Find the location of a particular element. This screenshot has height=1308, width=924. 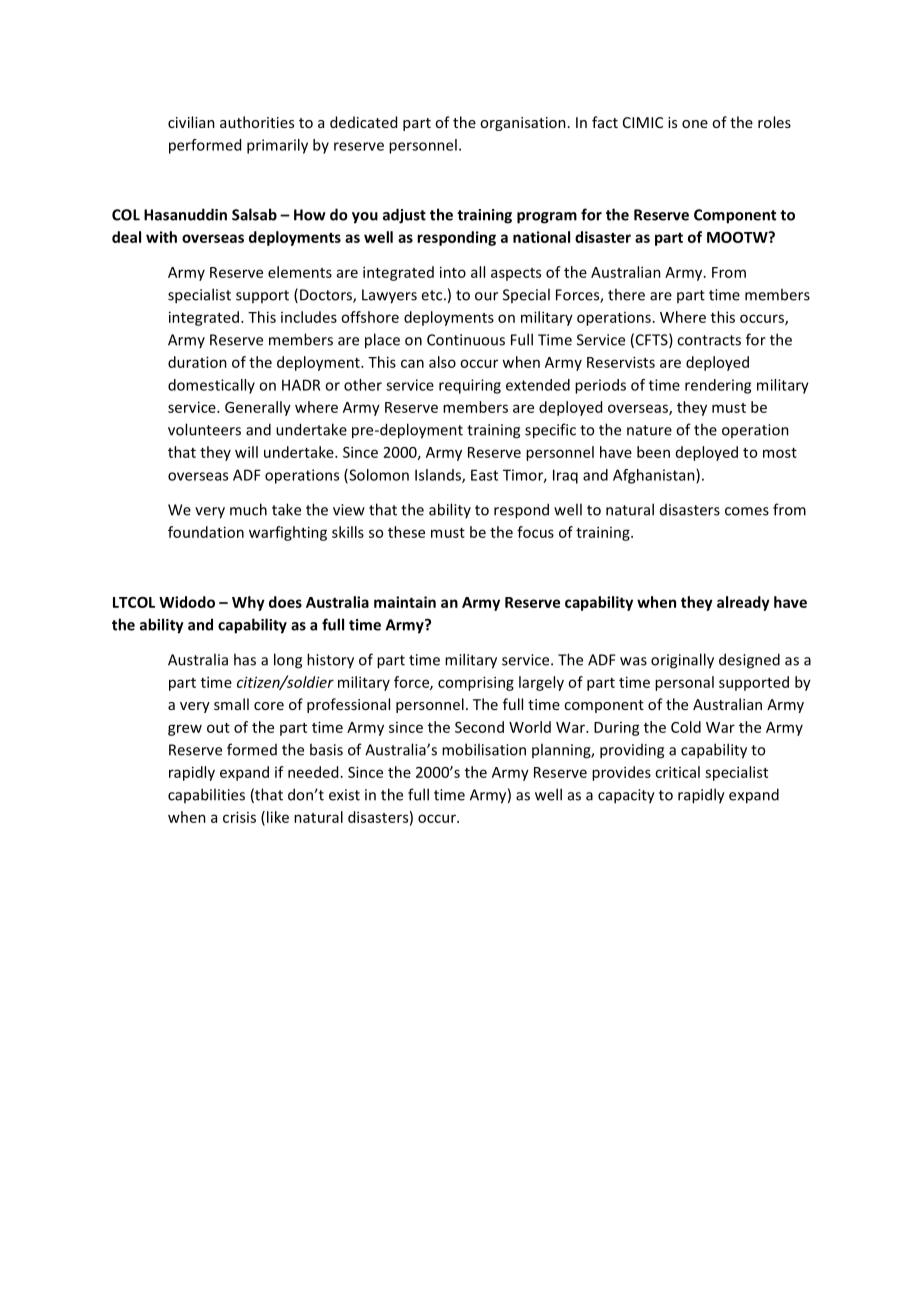

organisation is located at coordinates (523, 124).
